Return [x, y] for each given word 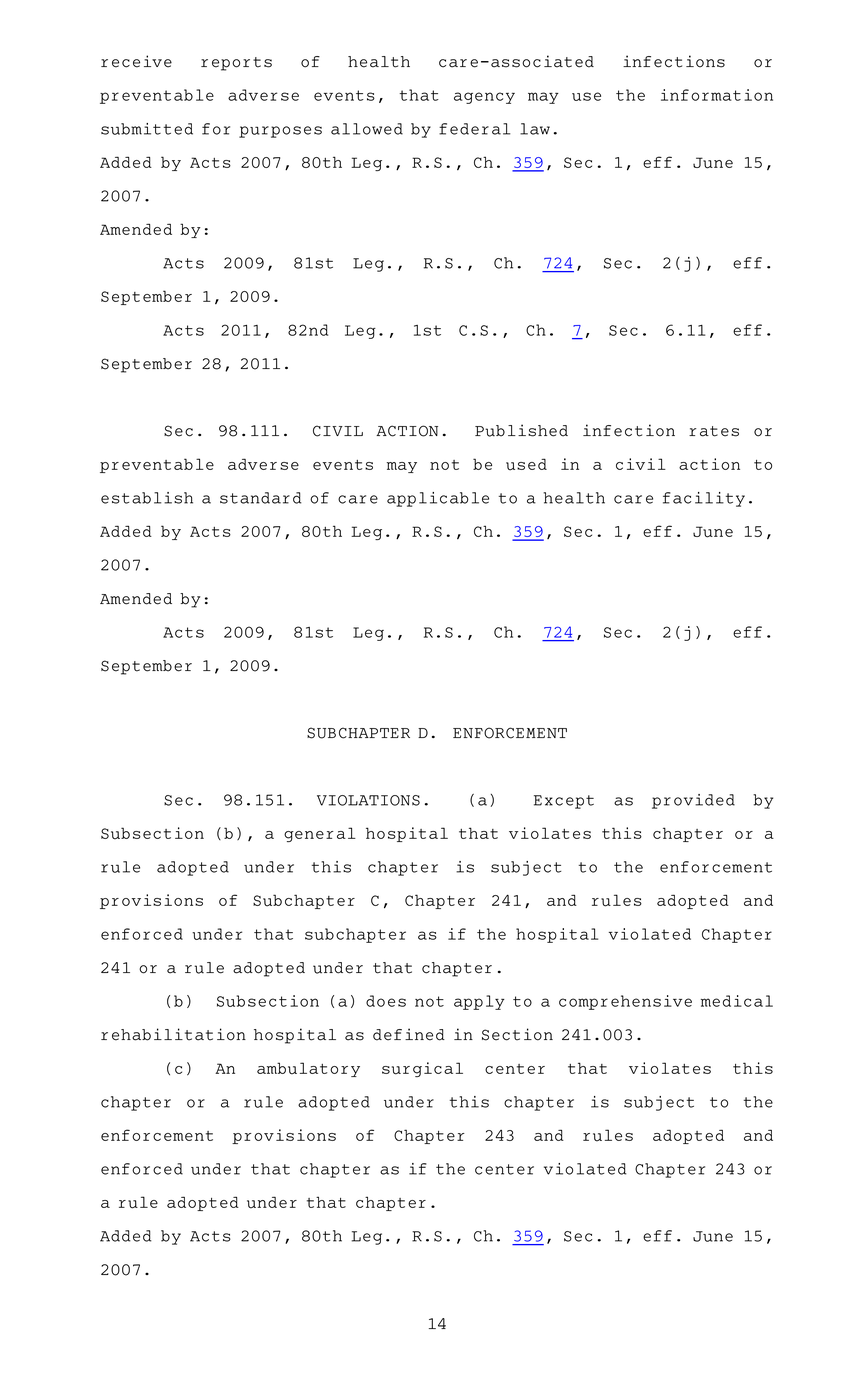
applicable [438, 499]
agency [484, 98]
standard [260, 498]
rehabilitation [173, 1034]
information [717, 95]
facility [704, 499]
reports [236, 64]
